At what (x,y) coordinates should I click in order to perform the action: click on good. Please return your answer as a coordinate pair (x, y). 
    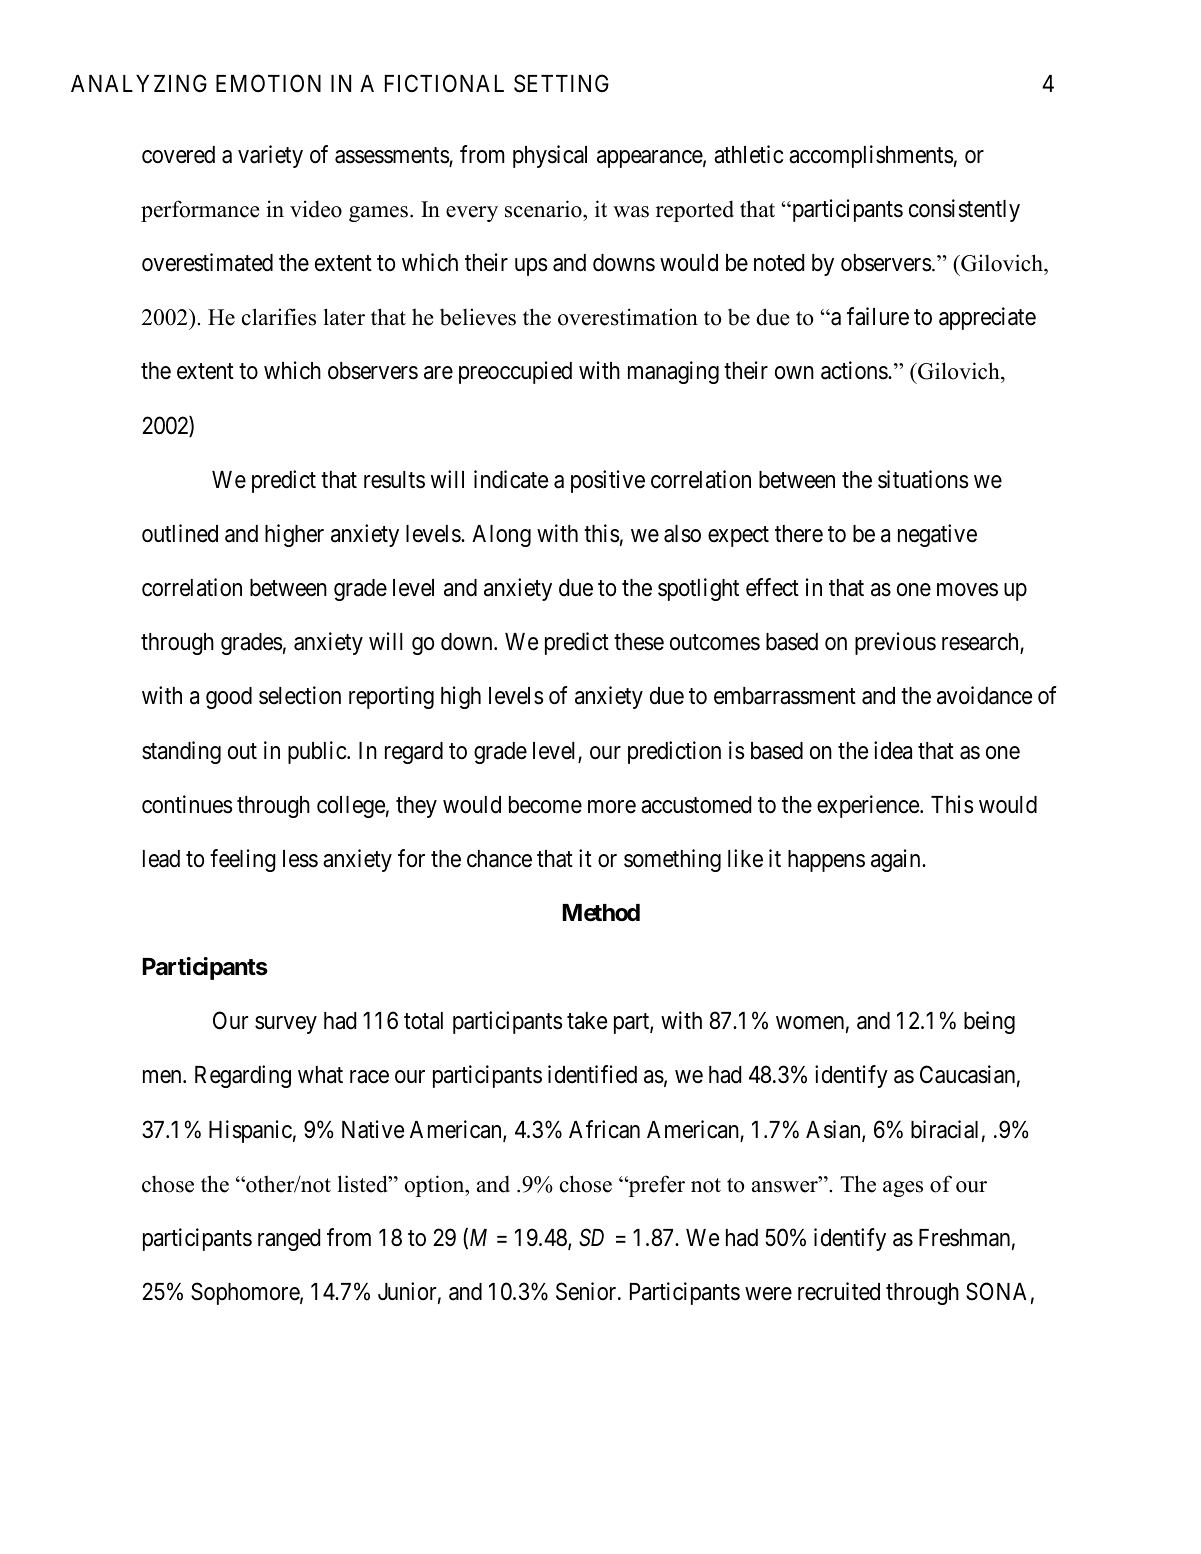
    Looking at the image, I should click on (229, 698).
